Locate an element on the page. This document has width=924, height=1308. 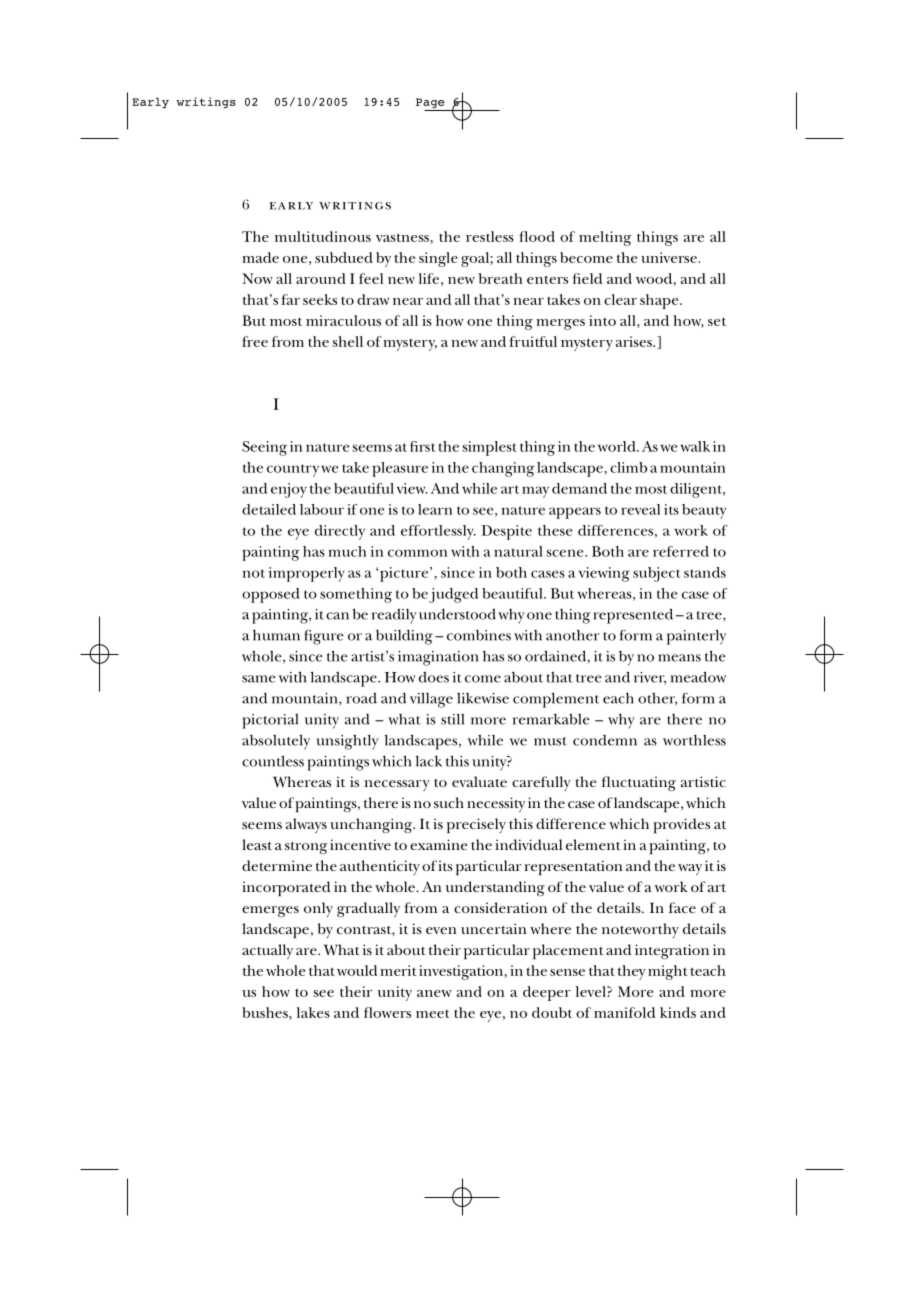
precisely is located at coordinates (476, 826).
